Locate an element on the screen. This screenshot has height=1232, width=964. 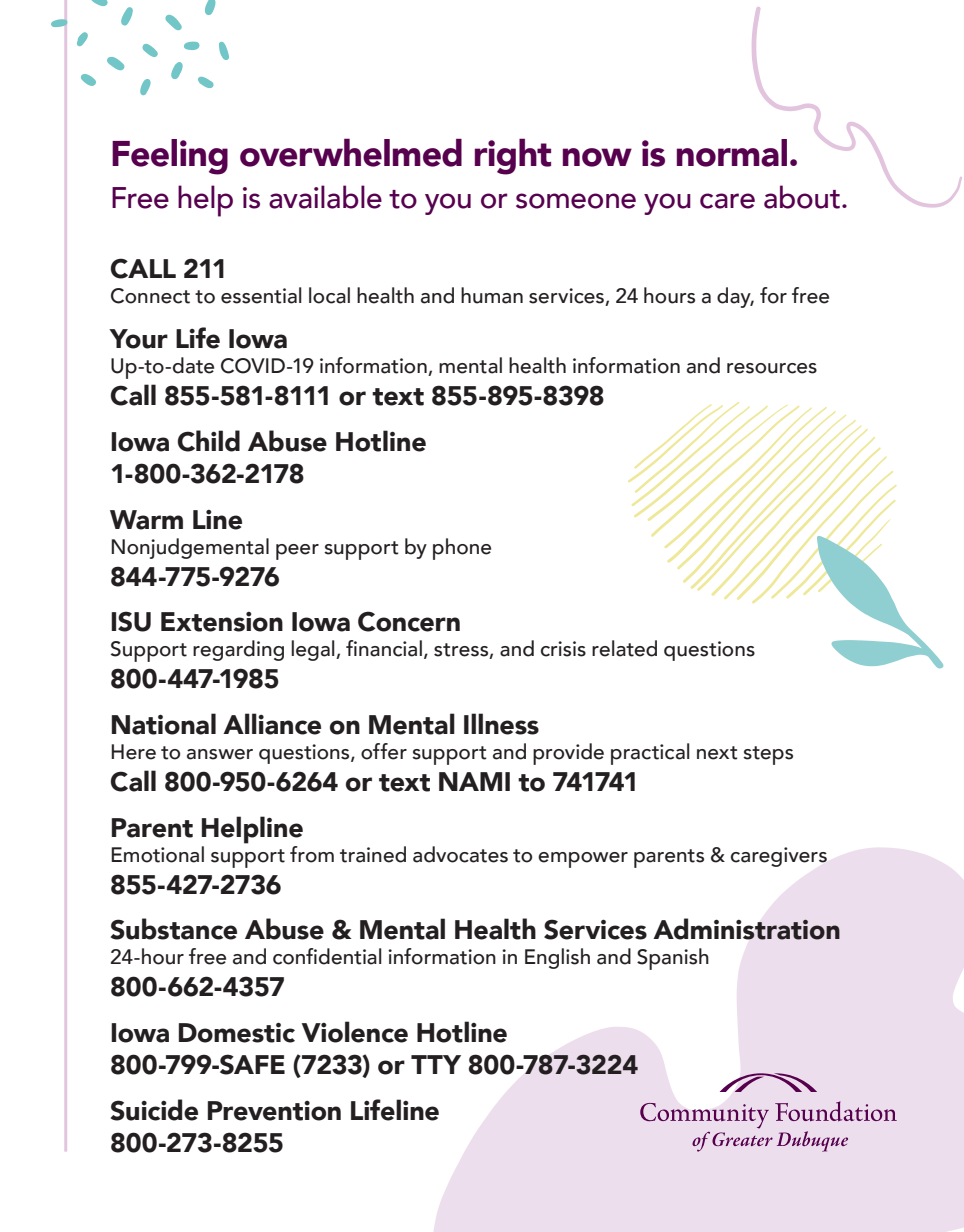
normal is located at coordinates (732, 153).
